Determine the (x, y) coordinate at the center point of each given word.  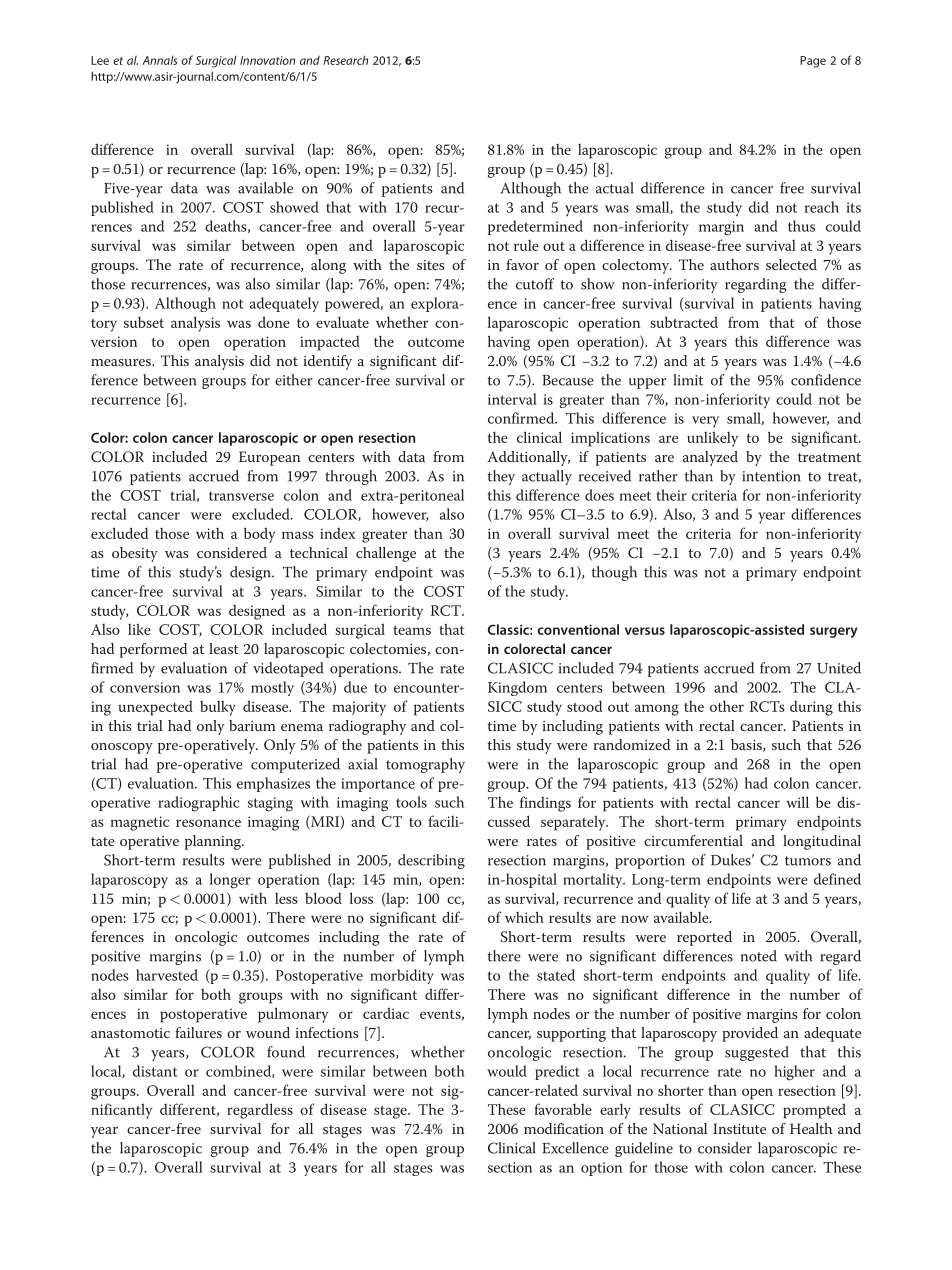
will (797, 802)
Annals (159, 60)
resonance (208, 823)
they (501, 477)
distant (155, 1071)
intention (771, 476)
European (269, 458)
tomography (425, 765)
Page (813, 62)
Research (345, 60)
